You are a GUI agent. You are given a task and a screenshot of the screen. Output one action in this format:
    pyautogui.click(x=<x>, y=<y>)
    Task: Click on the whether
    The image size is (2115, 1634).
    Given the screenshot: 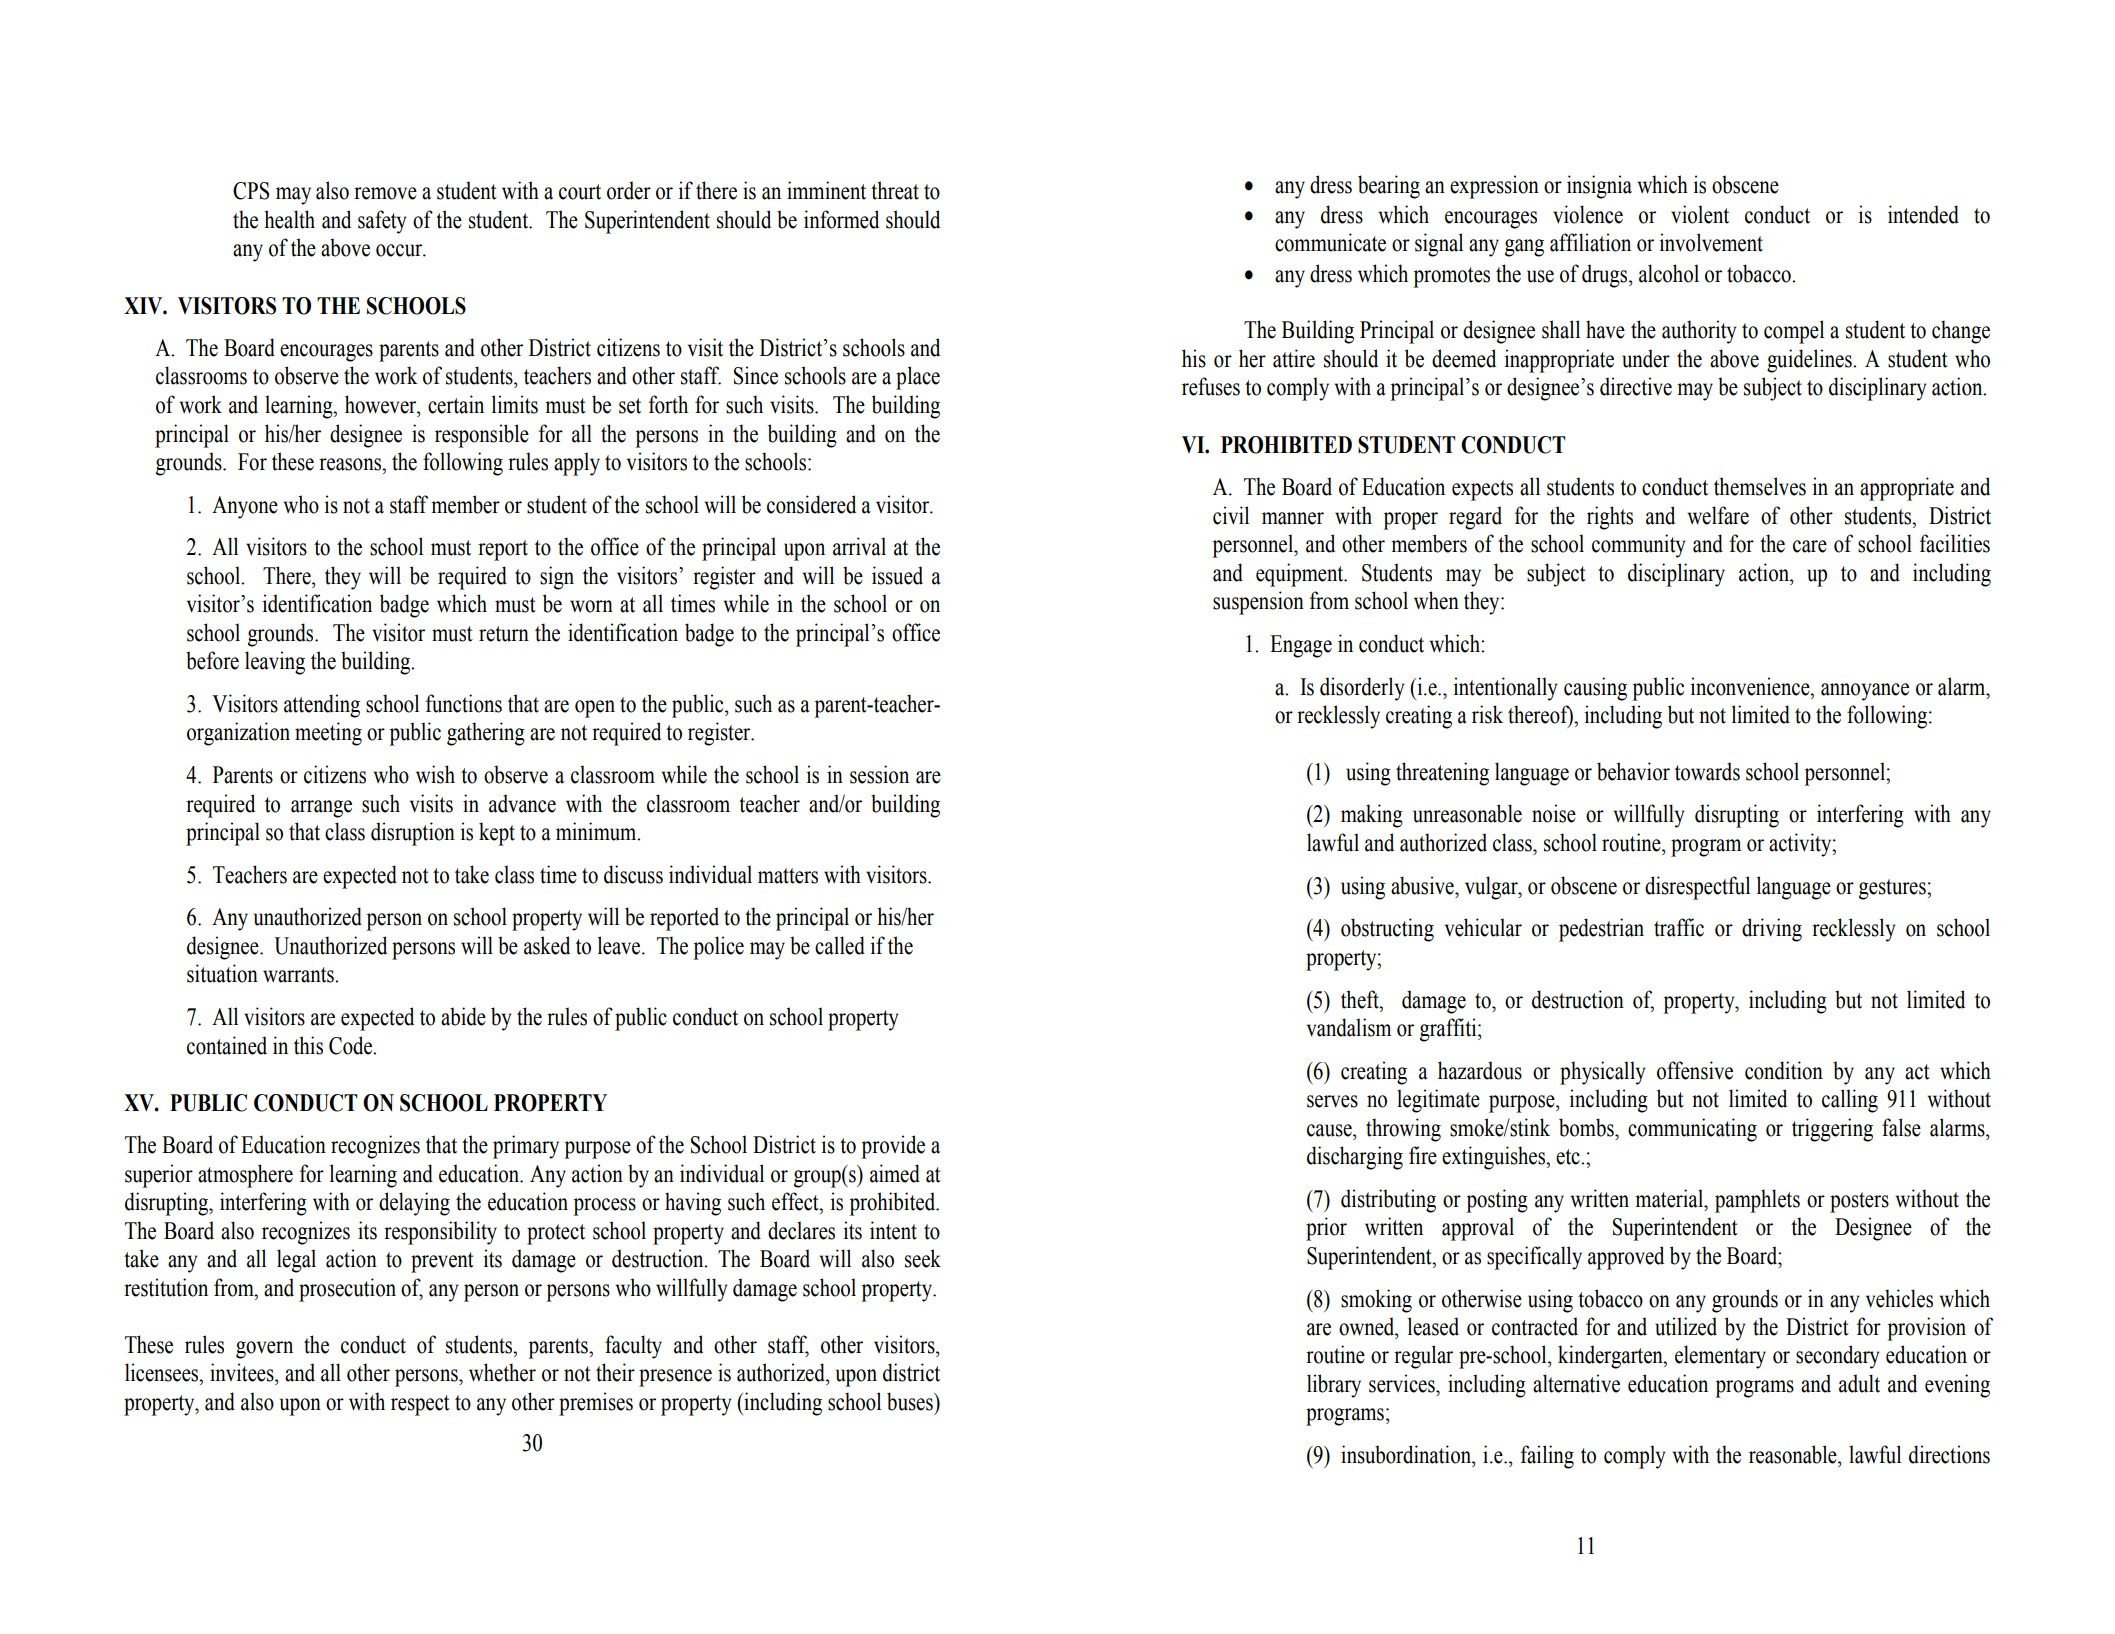 What is the action you would take?
    pyautogui.click(x=502, y=1372)
